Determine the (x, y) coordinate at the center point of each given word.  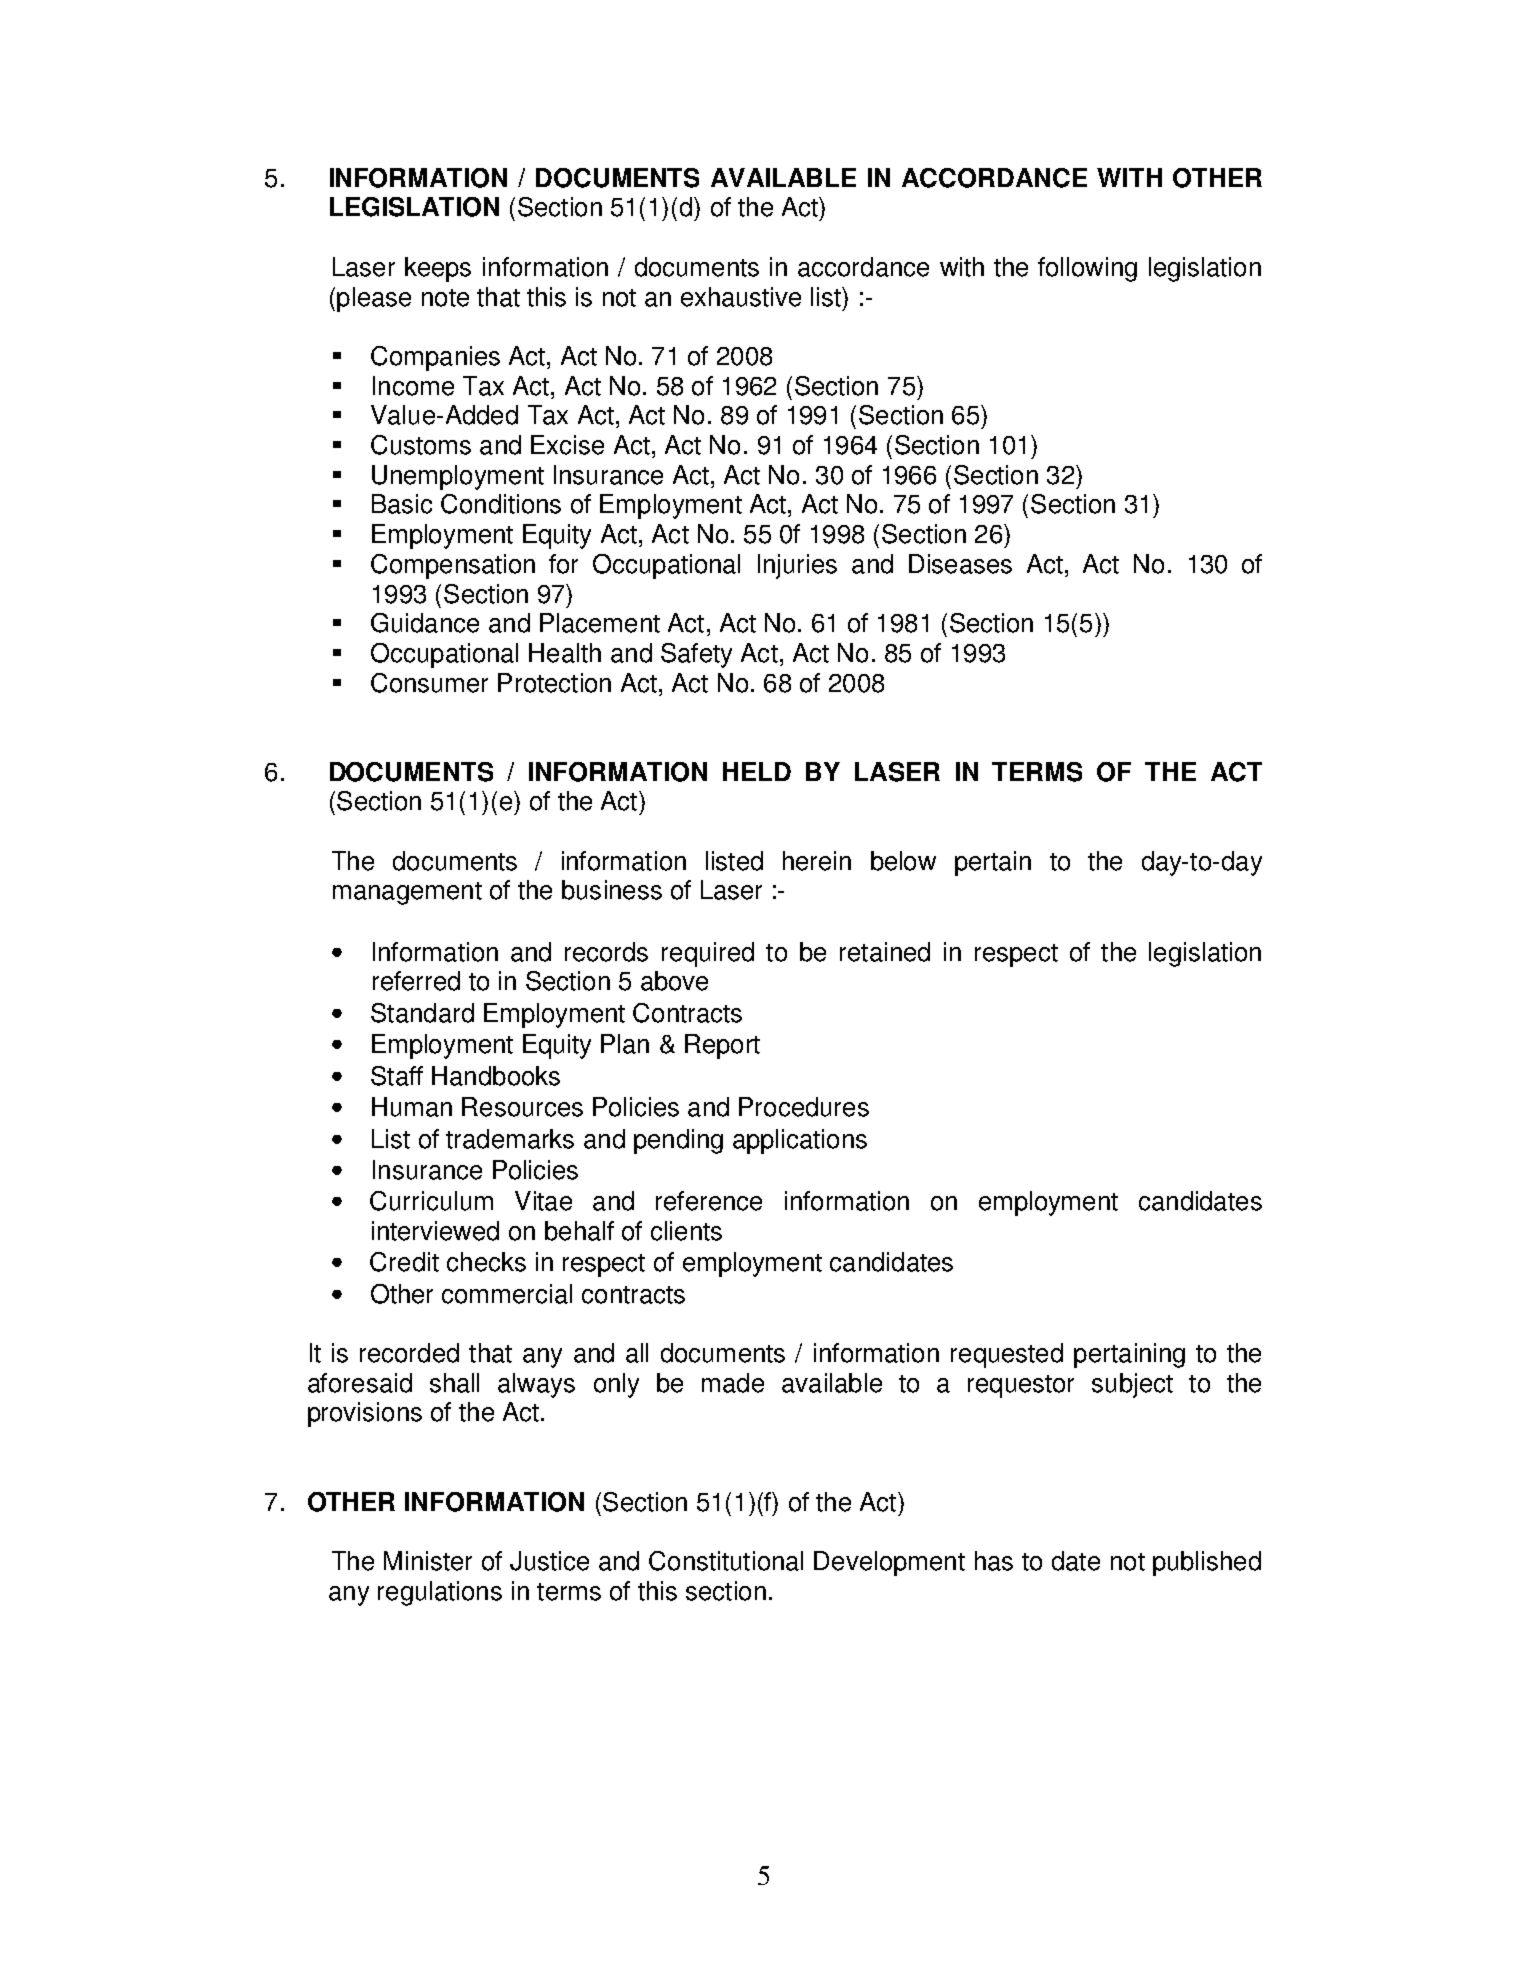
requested (1007, 1355)
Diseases (960, 564)
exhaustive (741, 297)
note (445, 298)
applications (800, 1141)
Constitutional (726, 1561)
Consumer (429, 683)
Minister (428, 1561)
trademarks (510, 1139)
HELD (757, 771)
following (1087, 269)
